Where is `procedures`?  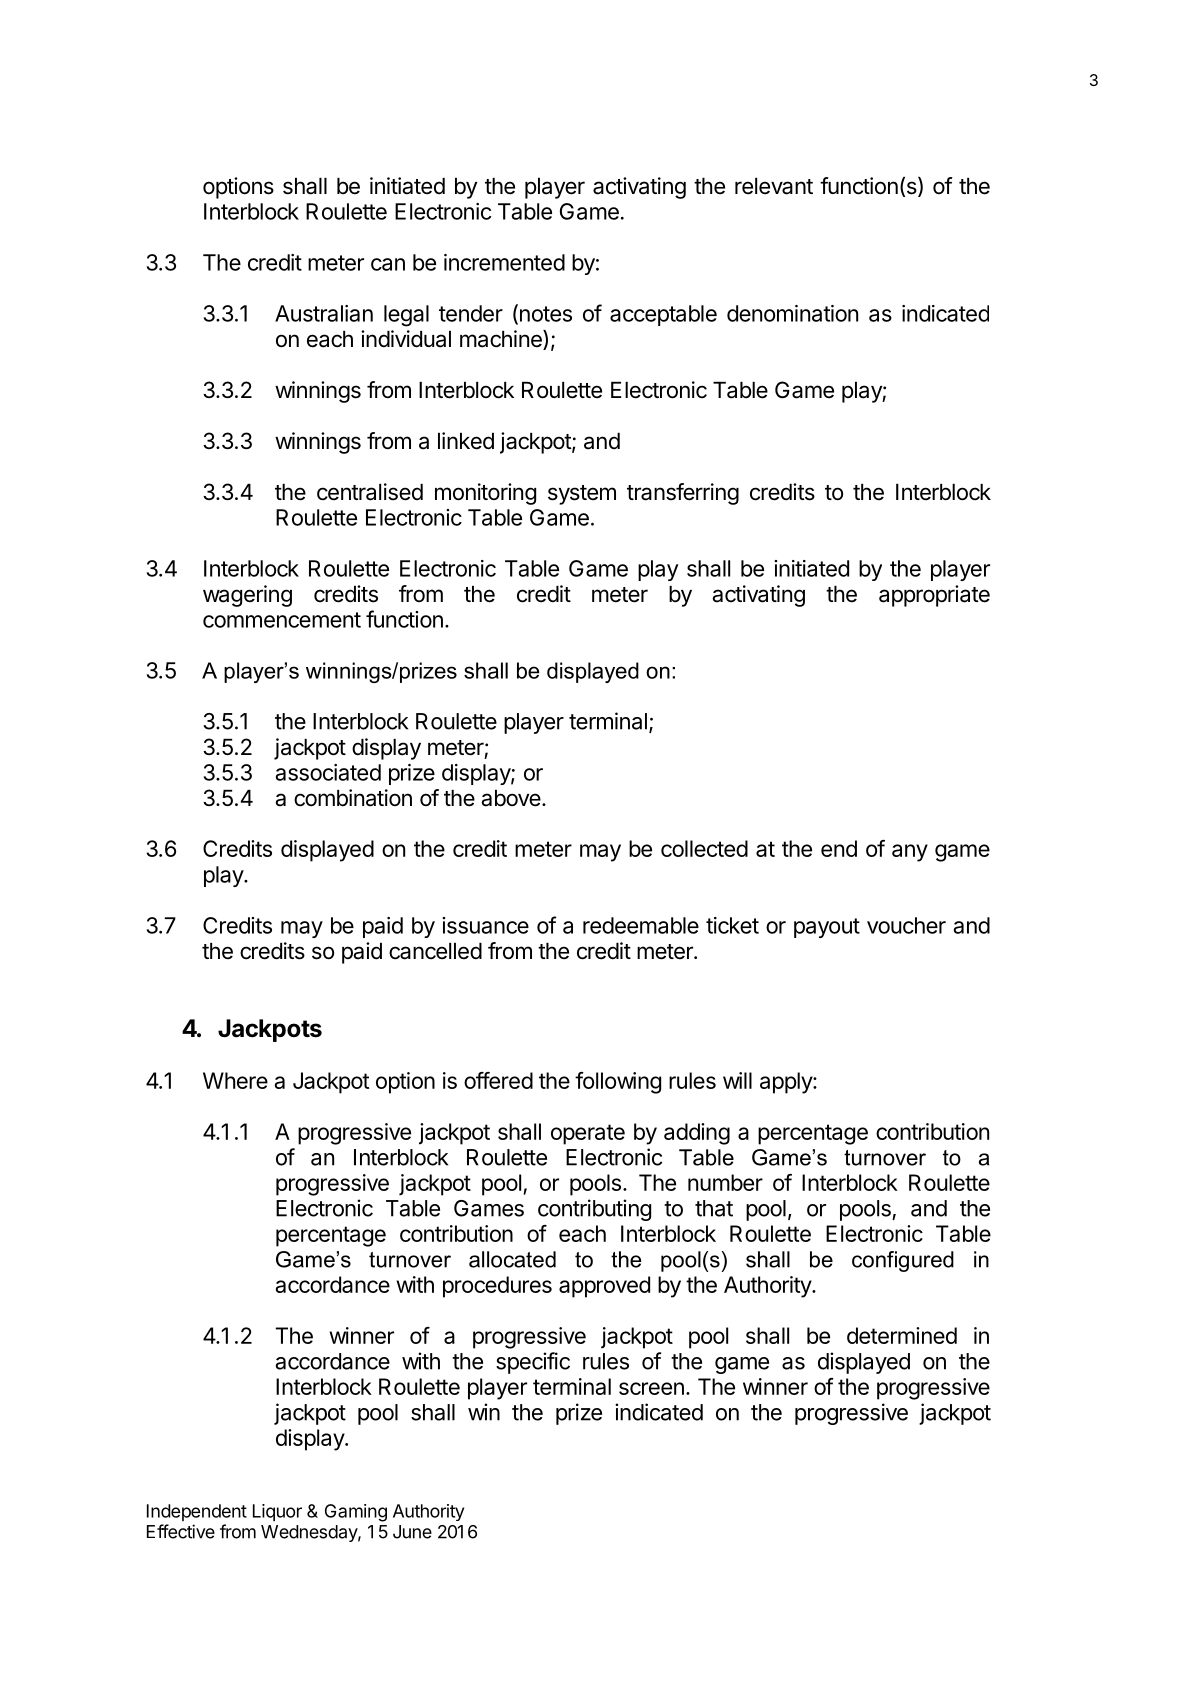 procedures is located at coordinates (497, 1287).
